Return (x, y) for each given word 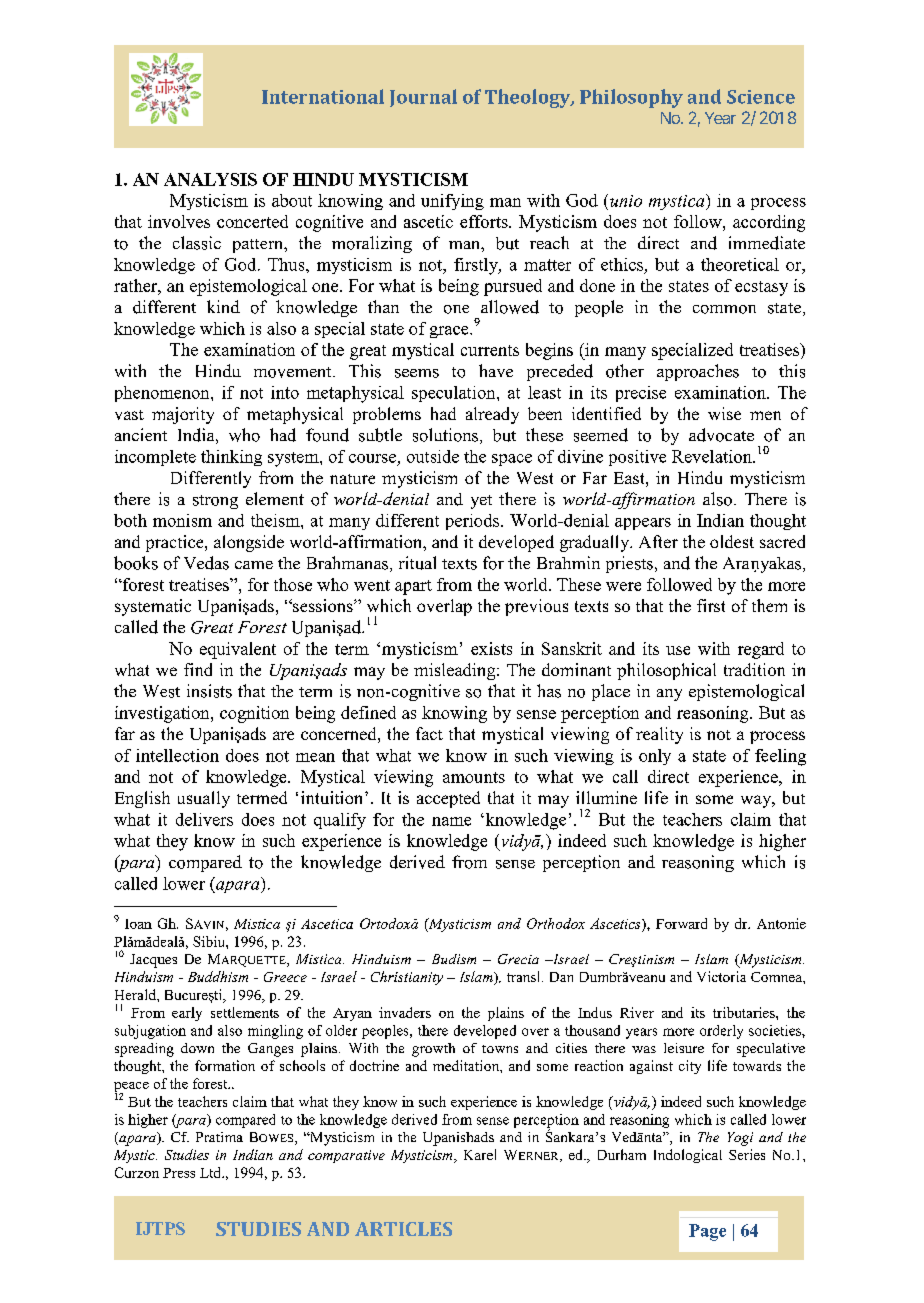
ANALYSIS (210, 179)
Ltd (212, 1172)
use (678, 650)
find (198, 669)
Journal (423, 98)
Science (761, 97)
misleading (456, 671)
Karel (480, 1154)
